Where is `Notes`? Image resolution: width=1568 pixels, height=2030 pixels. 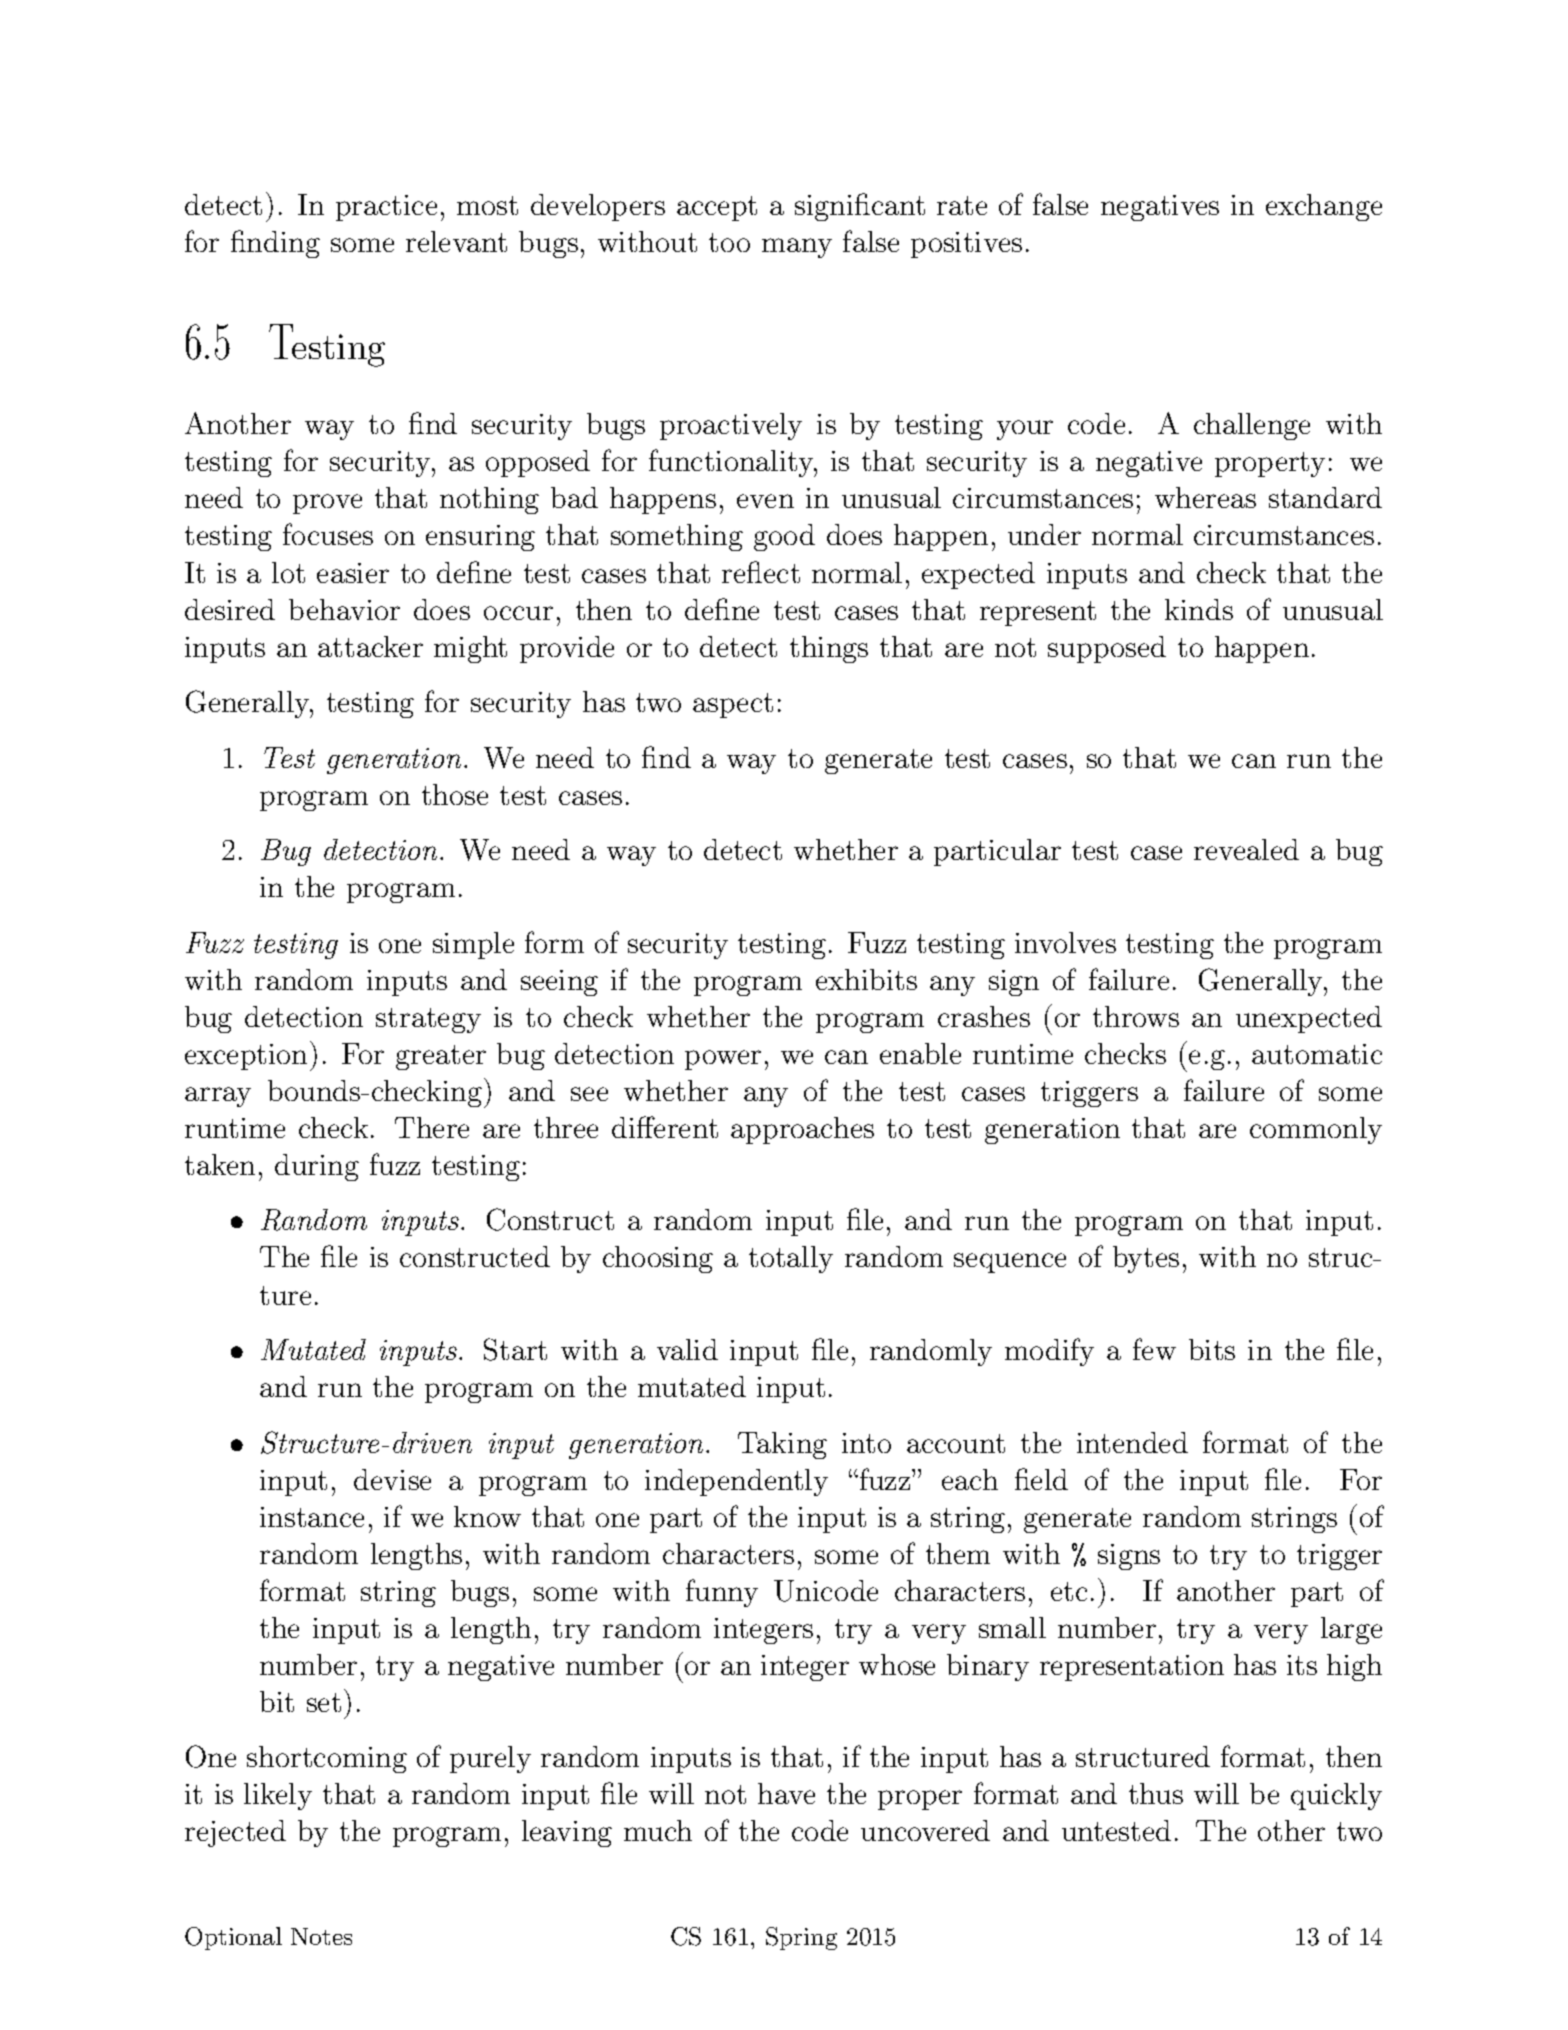
Notes is located at coordinates (321, 1936).
